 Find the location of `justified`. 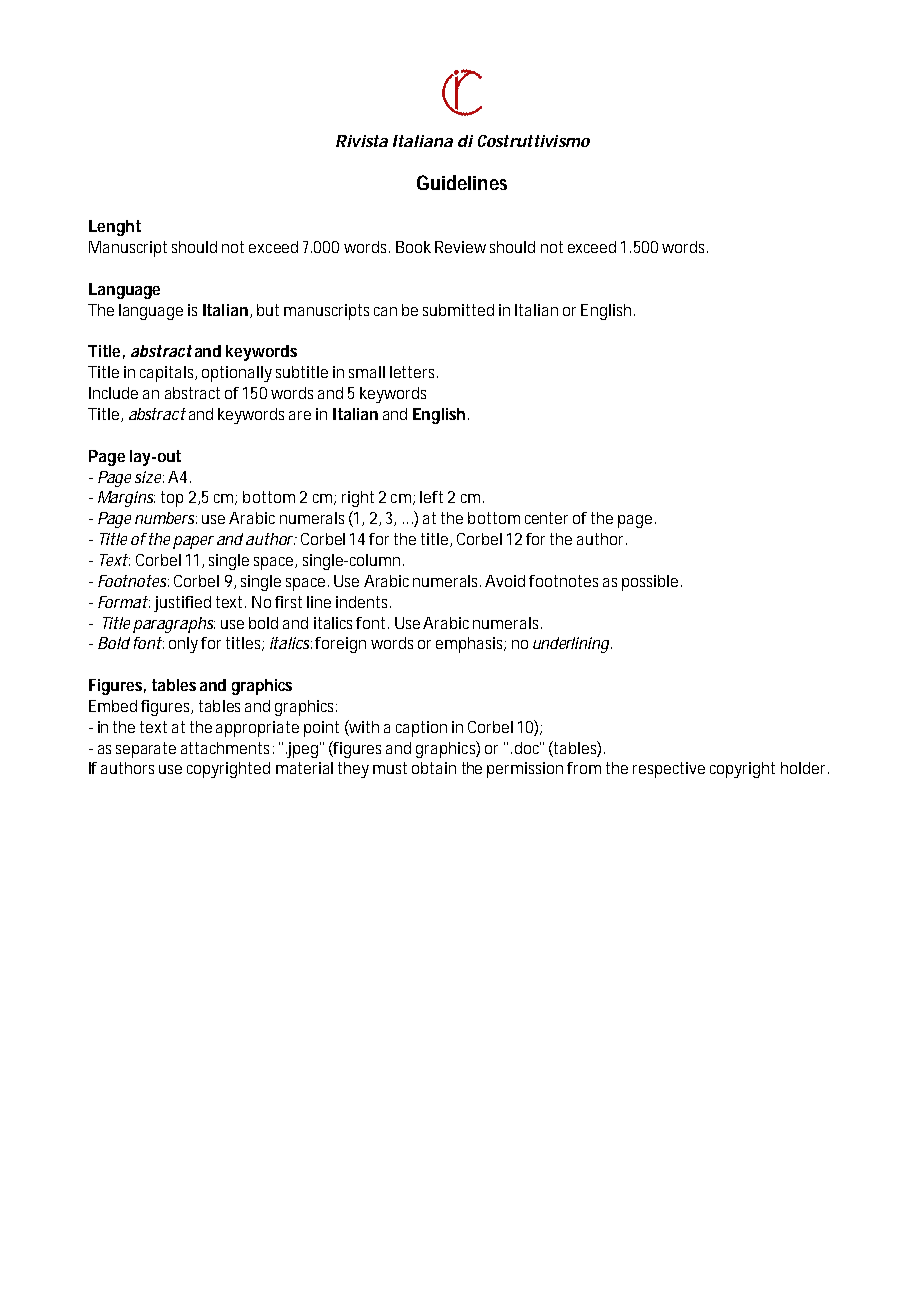

justified is located at coordinates (182, 604).
